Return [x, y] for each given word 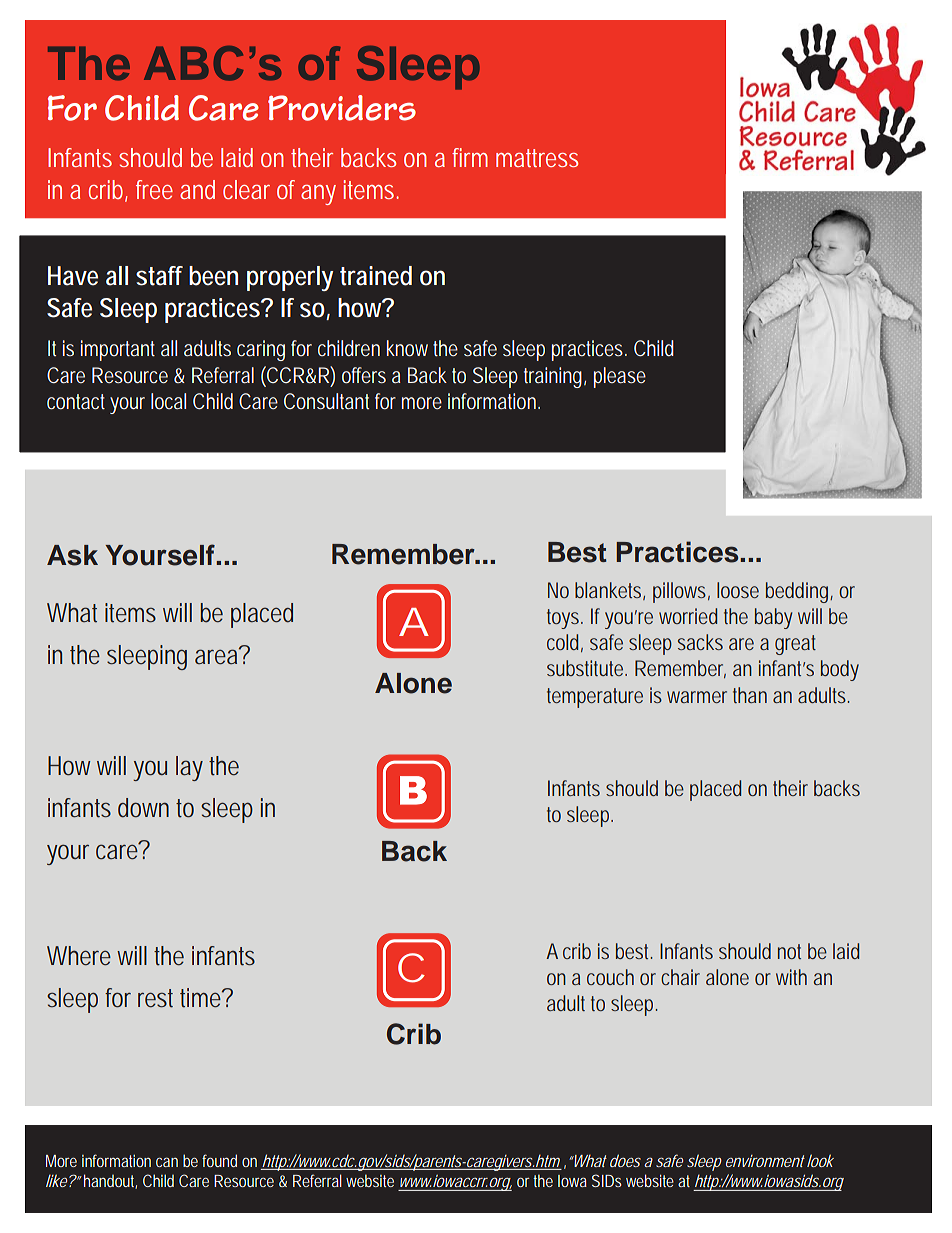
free [154, 189]
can [167, 1162]
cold [565, 643]
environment [765, 1161]
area [218, 655]
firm [470, 157]
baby [773, 618]
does [625, 1160]
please [620, 377]
